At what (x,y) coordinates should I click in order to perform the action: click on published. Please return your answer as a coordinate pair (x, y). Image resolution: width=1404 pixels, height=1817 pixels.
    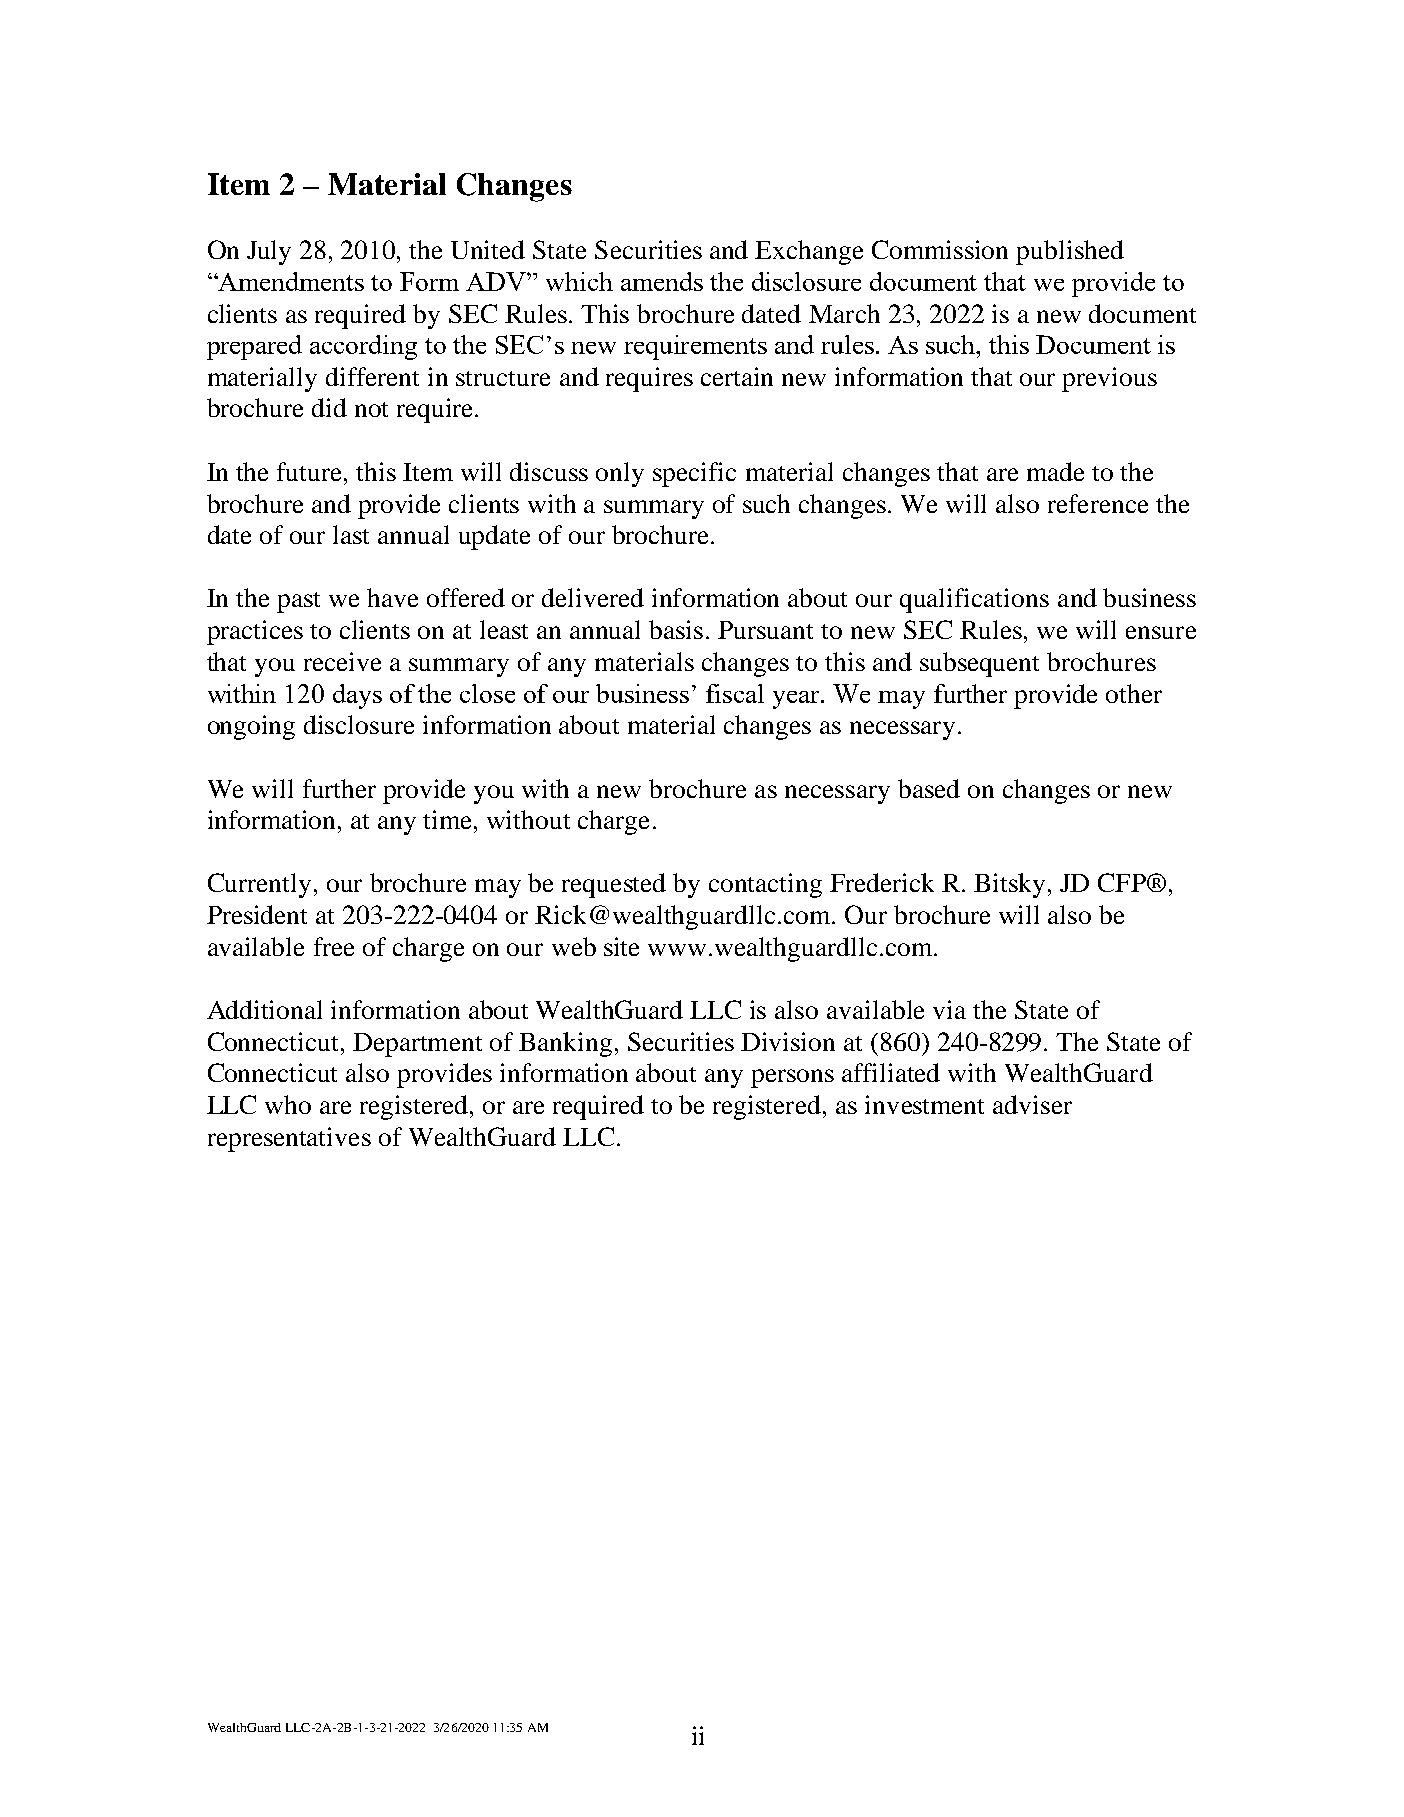
    Looking at the image, I should click on (1070, 252).
